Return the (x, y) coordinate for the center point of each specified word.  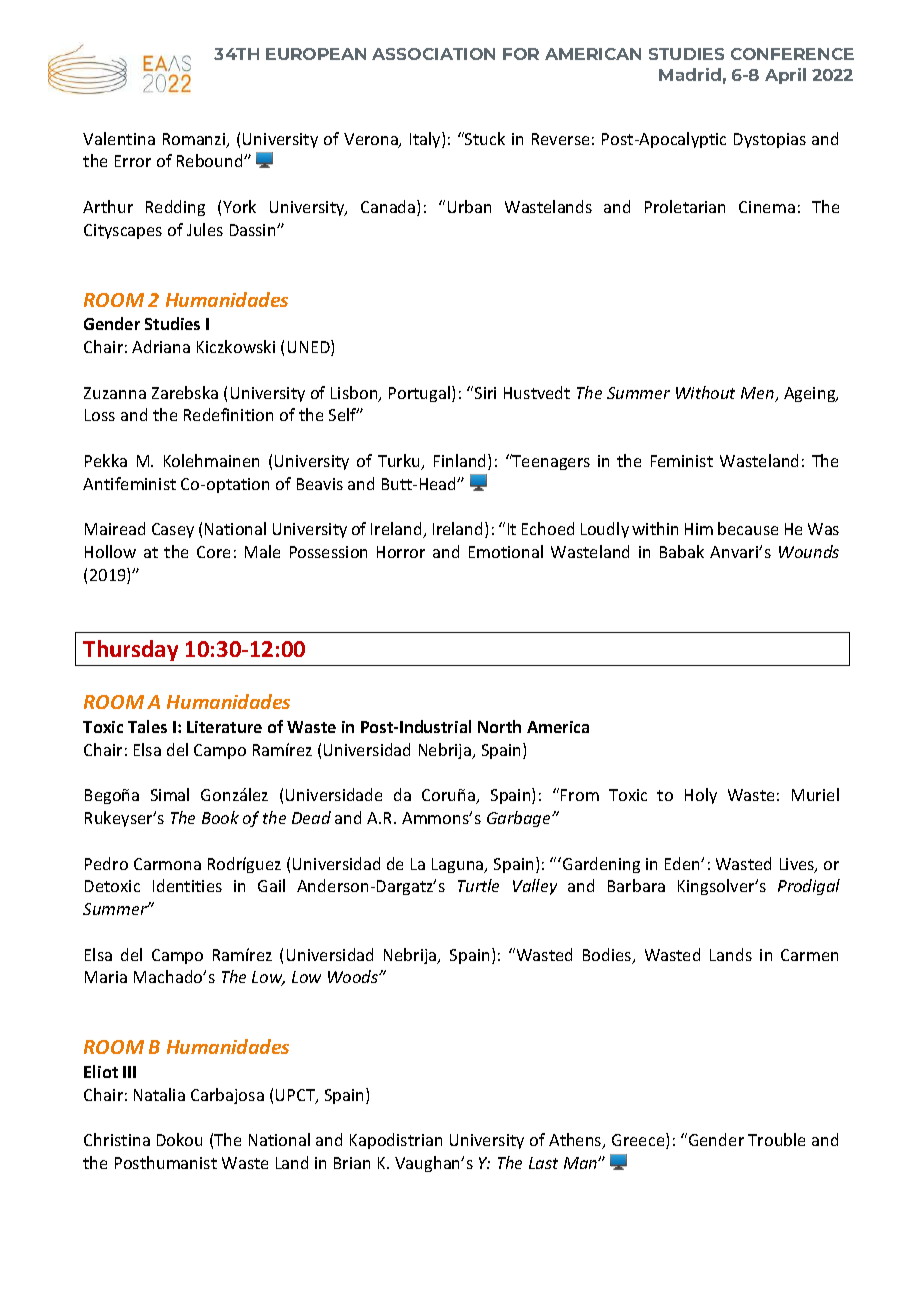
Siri (485, 393)
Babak (682, 551)
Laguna (459, 865)
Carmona (167, 864)
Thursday (130, 650)
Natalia (159, 1094)
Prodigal (809, 887)
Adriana (161, 346)
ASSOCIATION (433, 54)
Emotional (506, 551)
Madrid (690, 74)
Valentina (119, 138)
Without (705, 392)
